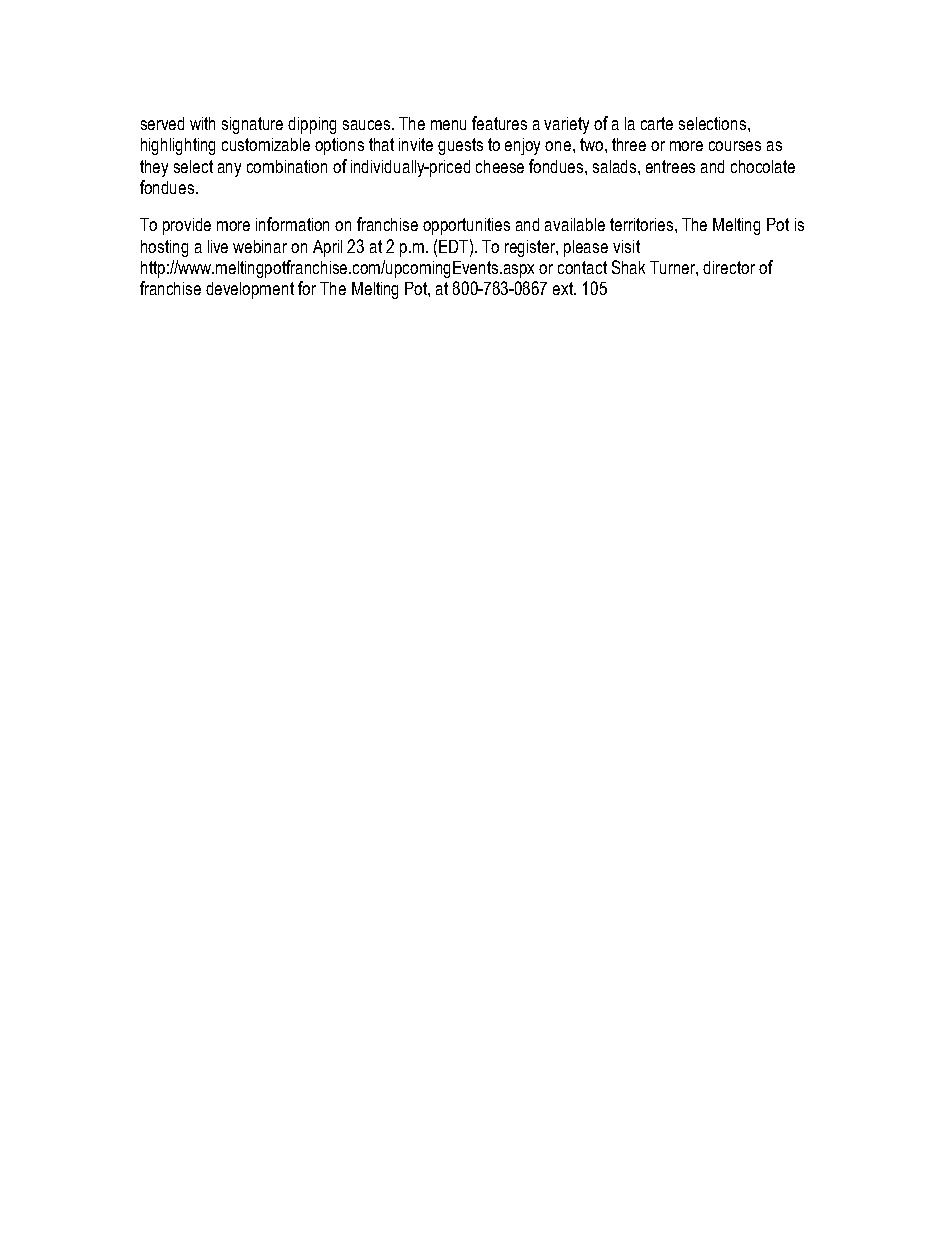 The width and height of the image is (952, 1233). What do you see at coordinates (229, 170) in the image?
I see `any` at bounding box center [229, 170].
